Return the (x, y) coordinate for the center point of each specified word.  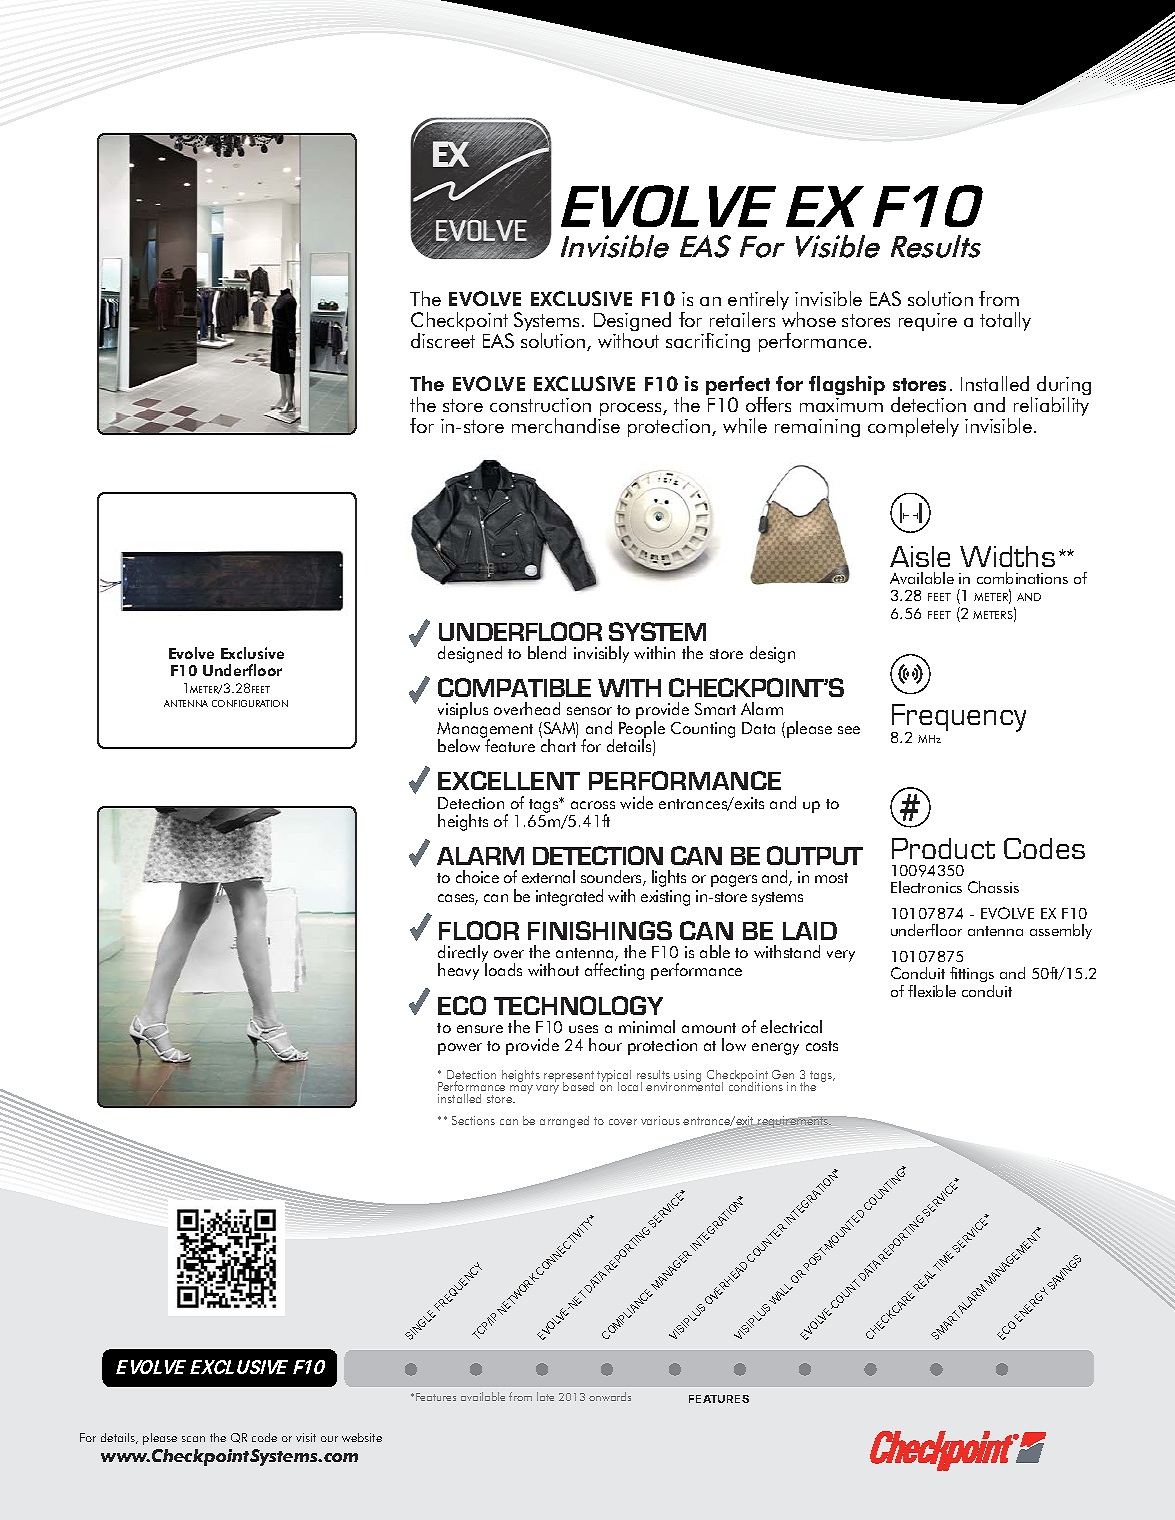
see (849, 730)
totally (1005, 321)
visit (306, 1437)
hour (605, 1044)
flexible (932, 991)
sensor (589, 711)
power (460, 1049)
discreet (443, 340)
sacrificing (708, 342)
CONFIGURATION (250, 703)
